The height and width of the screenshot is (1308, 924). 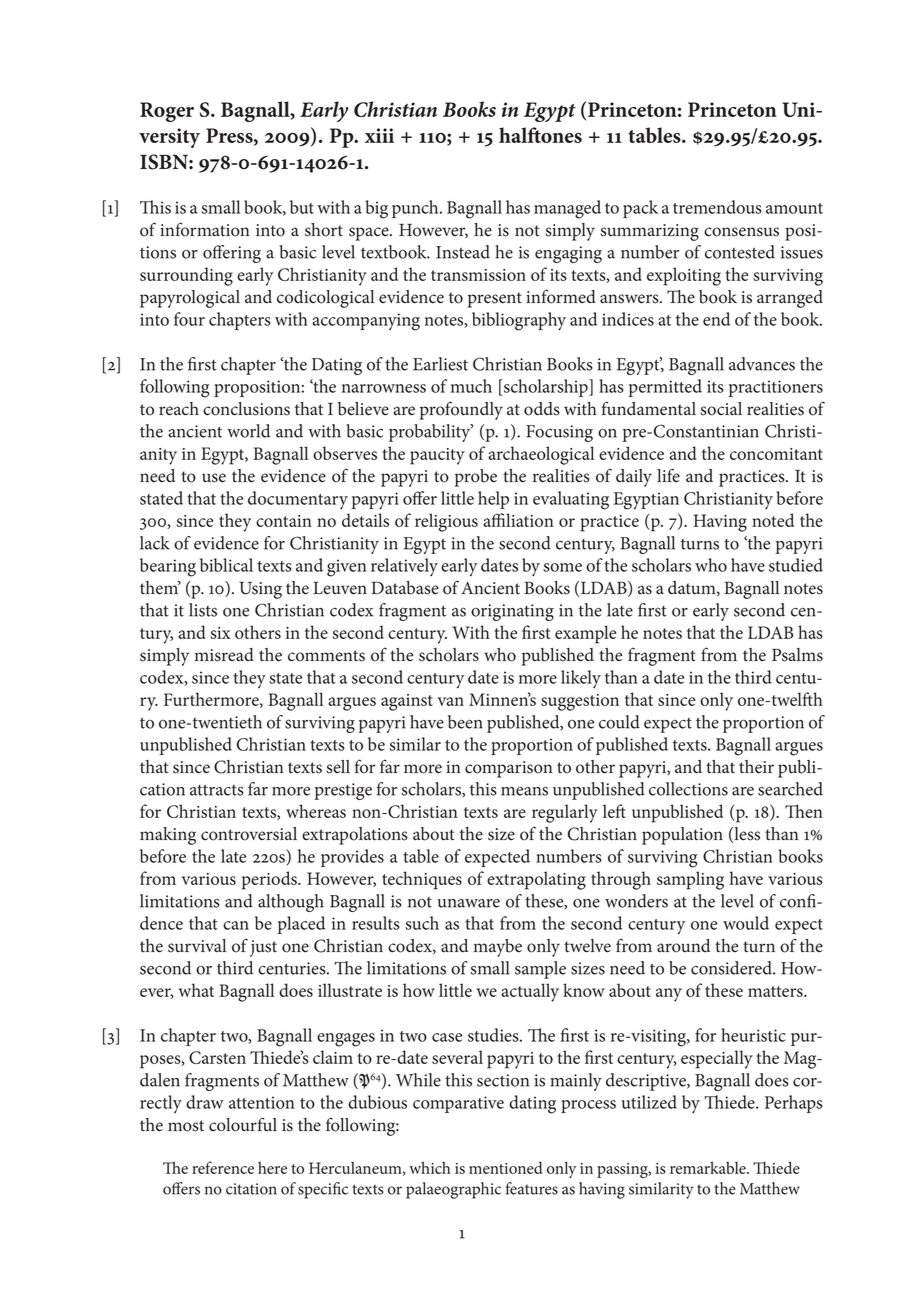 I want to click on punch, so click(x=416, y=209).
